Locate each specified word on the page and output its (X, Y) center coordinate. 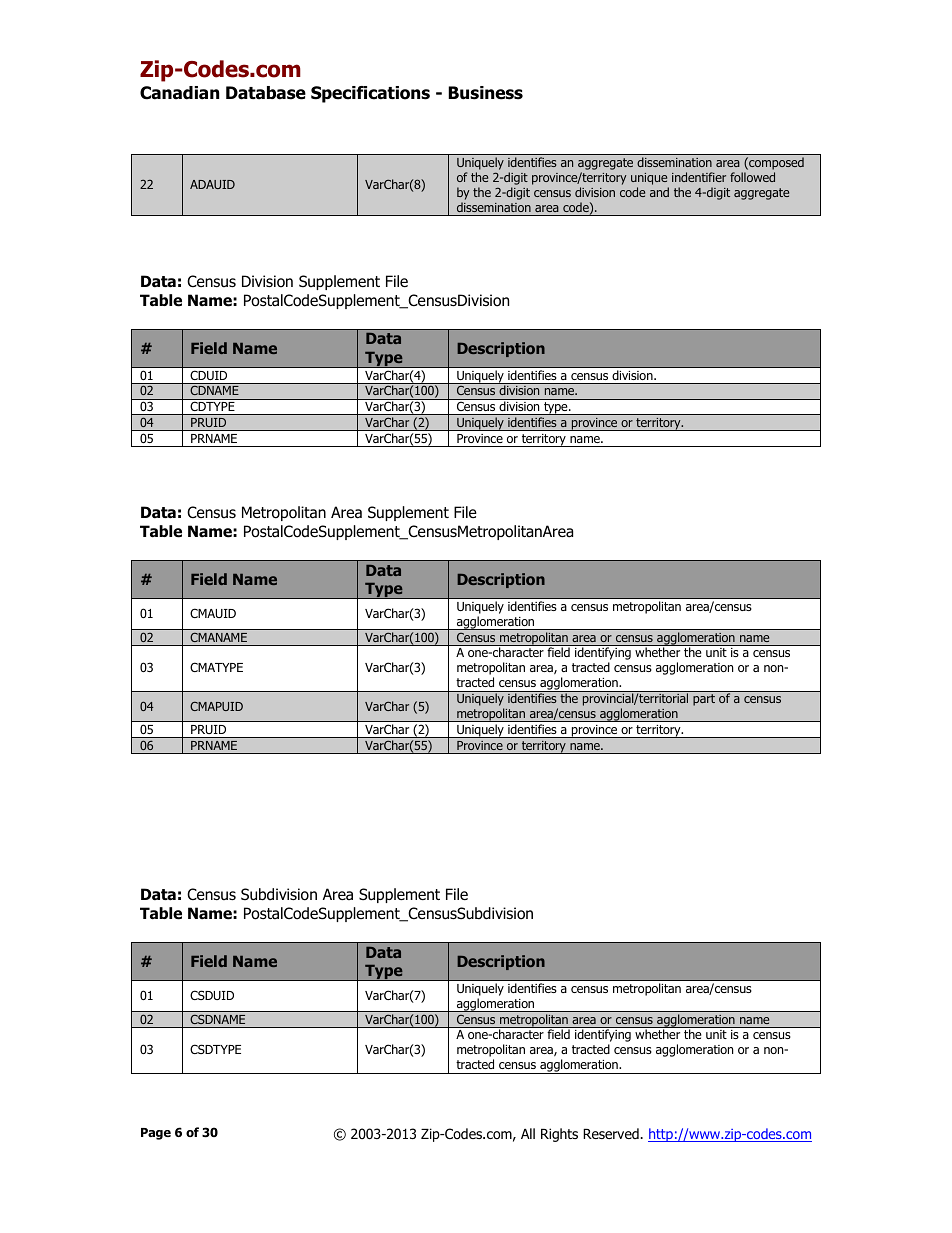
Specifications (370, 94)
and (659, 192)
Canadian (179, 93)
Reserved (612, 1133)
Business (485, 93)
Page (156, 1134)
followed (752, 177)
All (528, 1133)
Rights (559, 1135)
